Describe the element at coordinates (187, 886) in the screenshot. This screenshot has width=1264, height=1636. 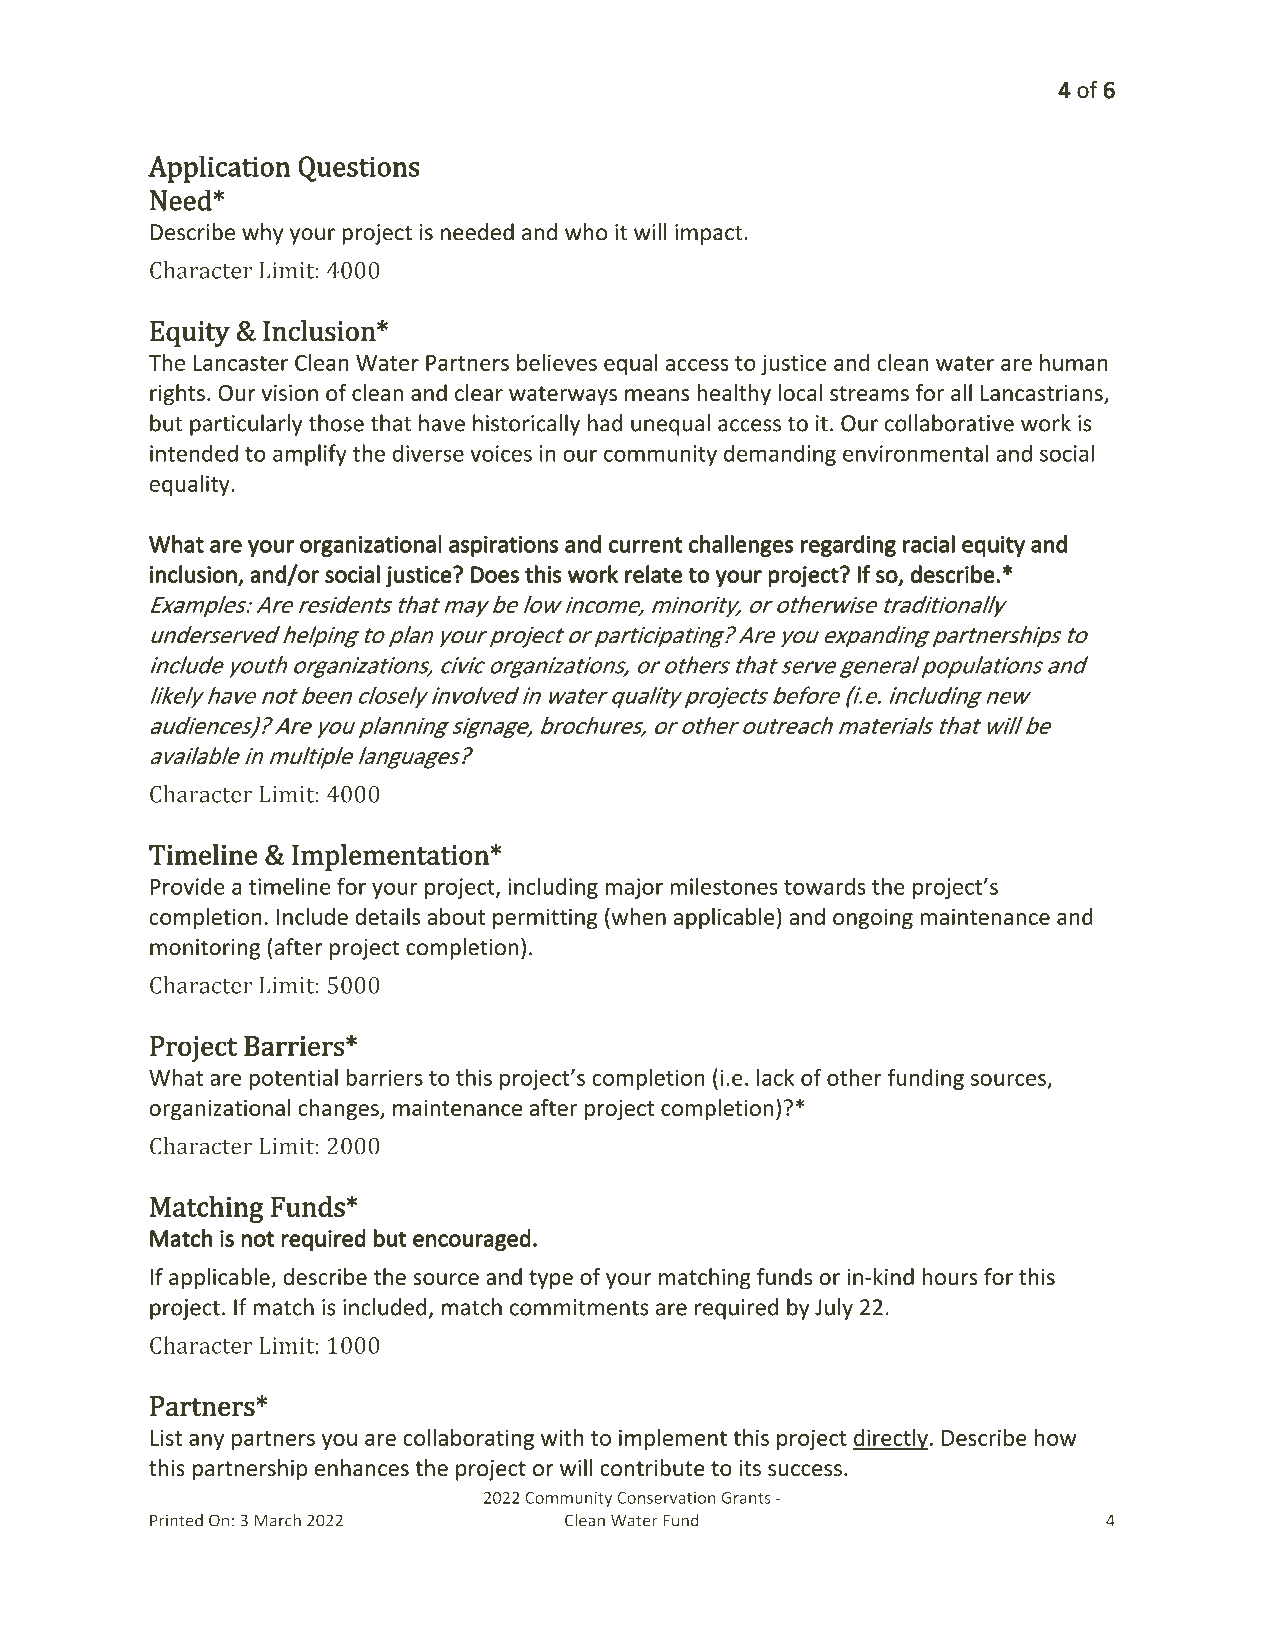
I see `Provide` at that location.
